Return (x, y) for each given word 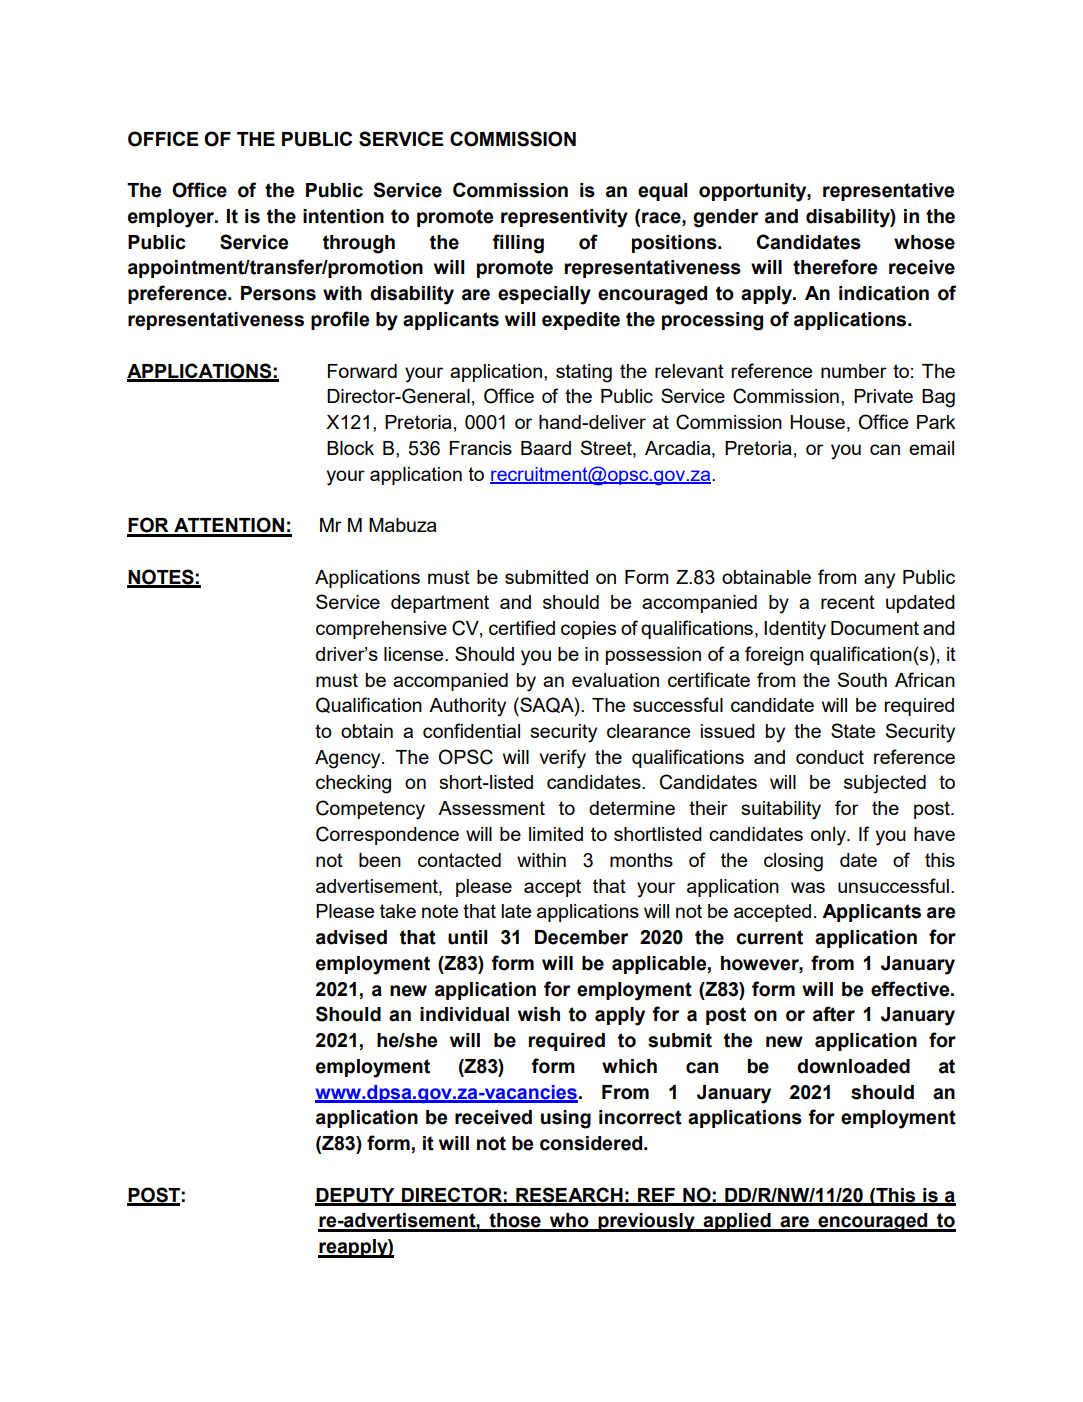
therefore (835, 267)
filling (518, 244)
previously (647, 1222)
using (566, 1119)
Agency (349, 759)
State (853, 730)
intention (343, 216)
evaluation (615, 680)
